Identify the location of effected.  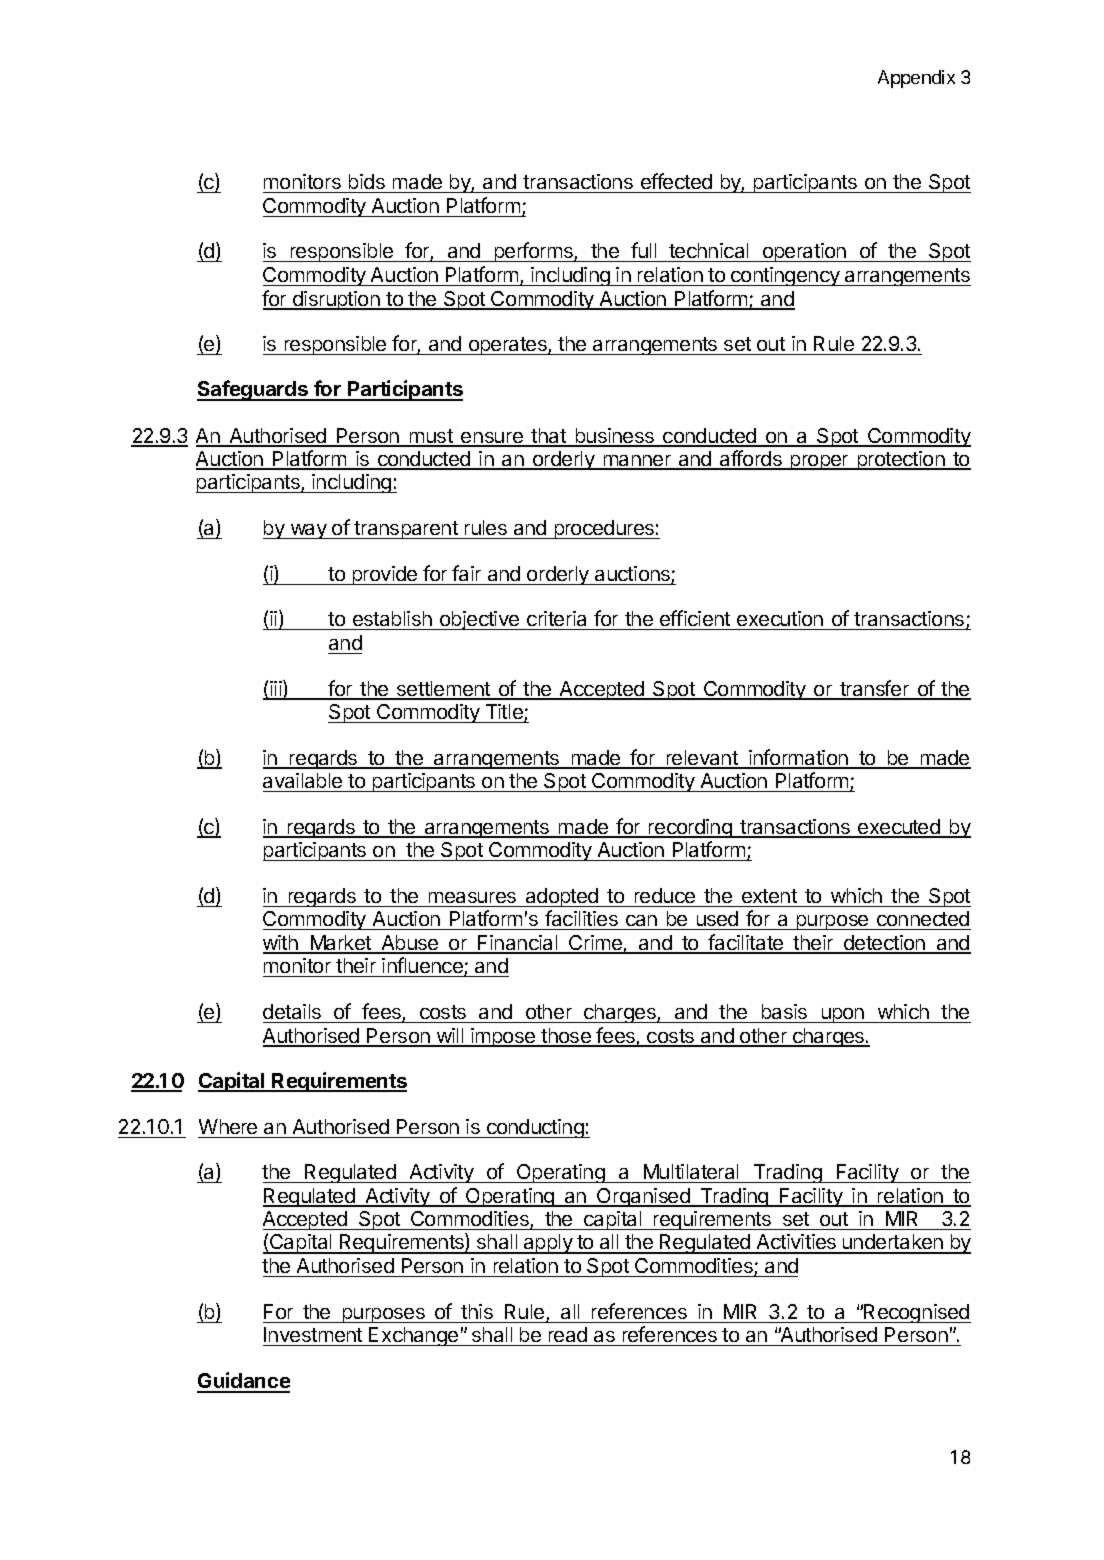
(676, 183).
